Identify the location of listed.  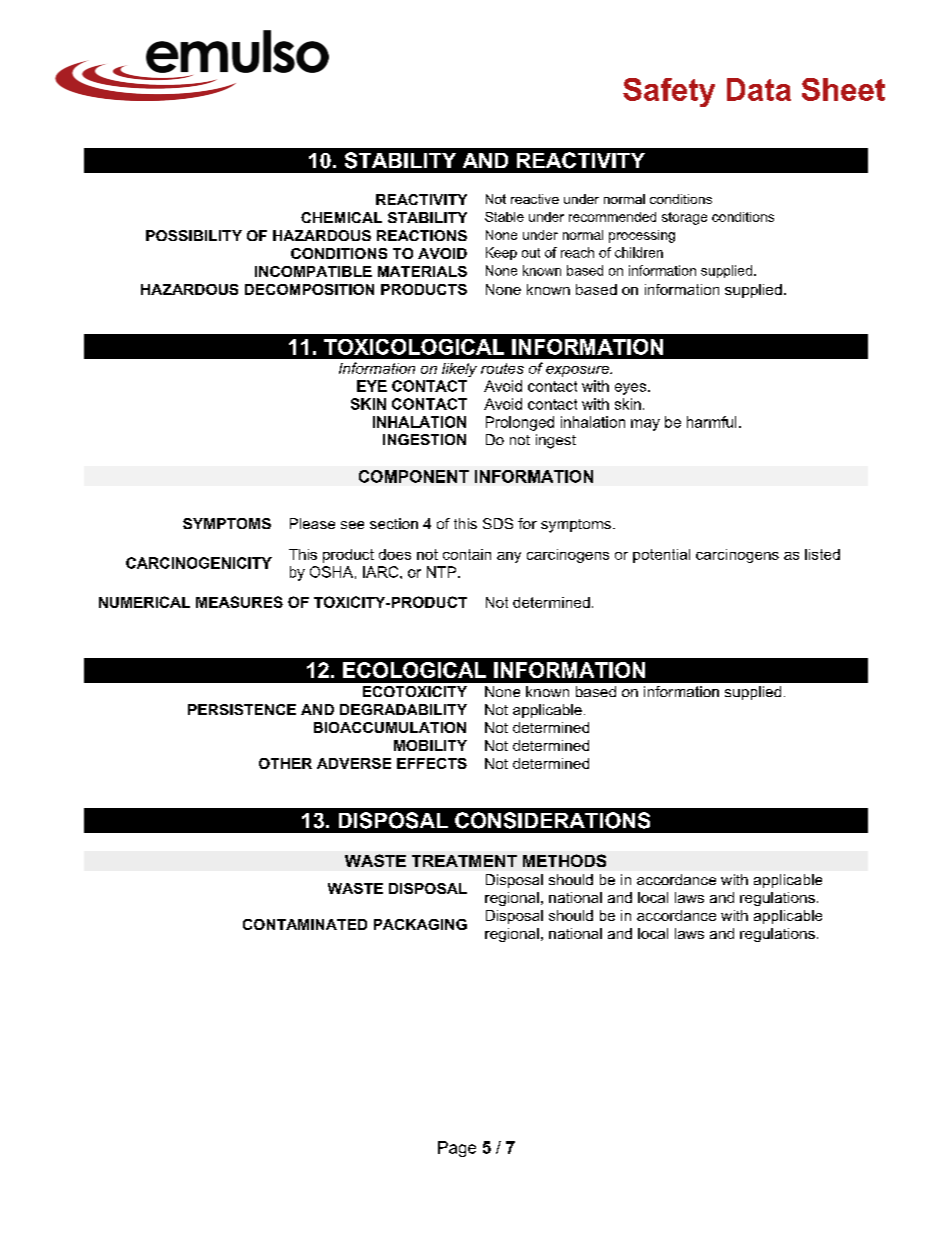
(822, 554).
